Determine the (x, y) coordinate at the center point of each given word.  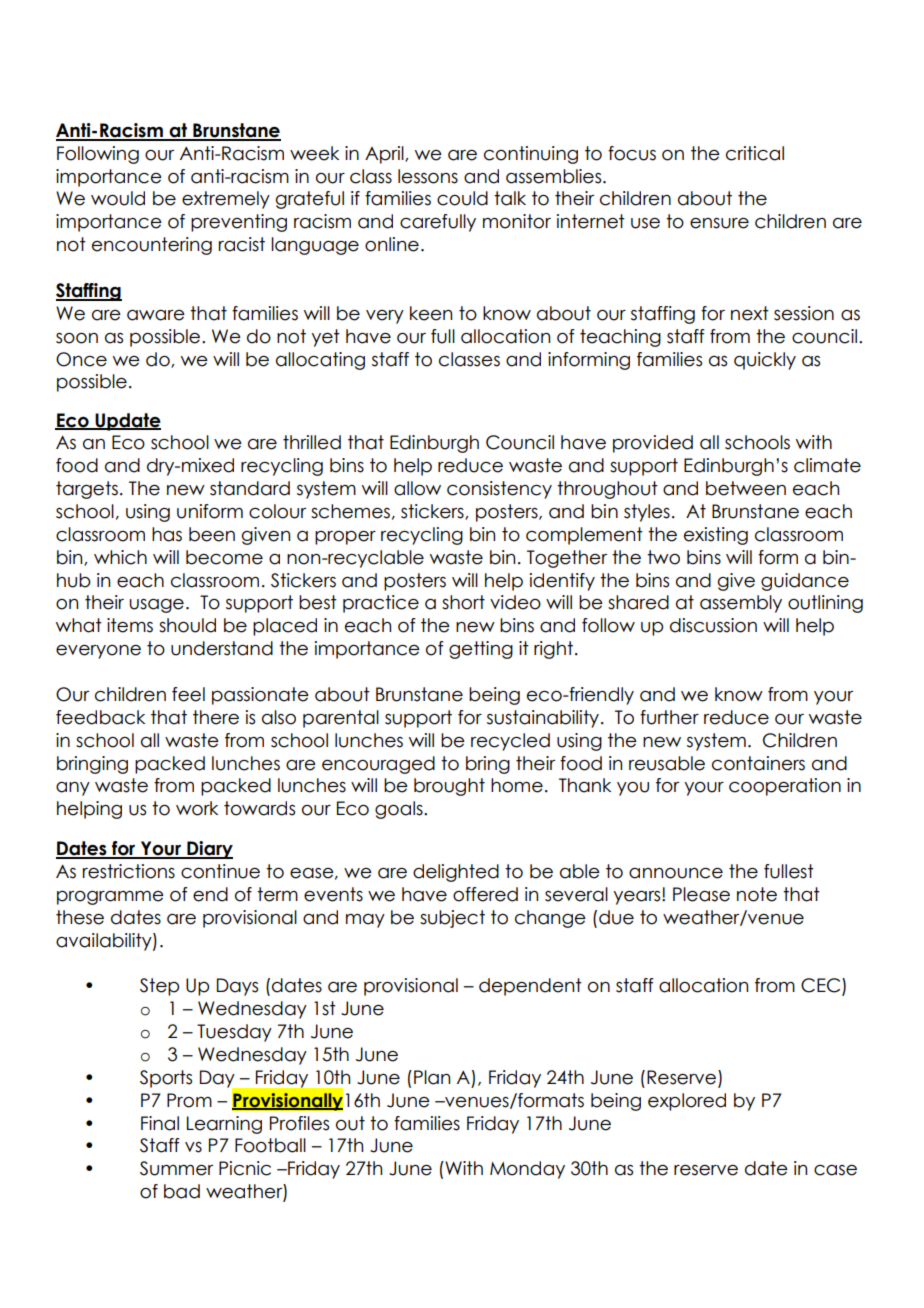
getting (481, 650)
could (462, 198)
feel (188, 694)
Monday (527, 1170)
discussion (713, 625)
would (118, 198)
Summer (176, 1168)
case (835, 1170)
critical (755, 153)
